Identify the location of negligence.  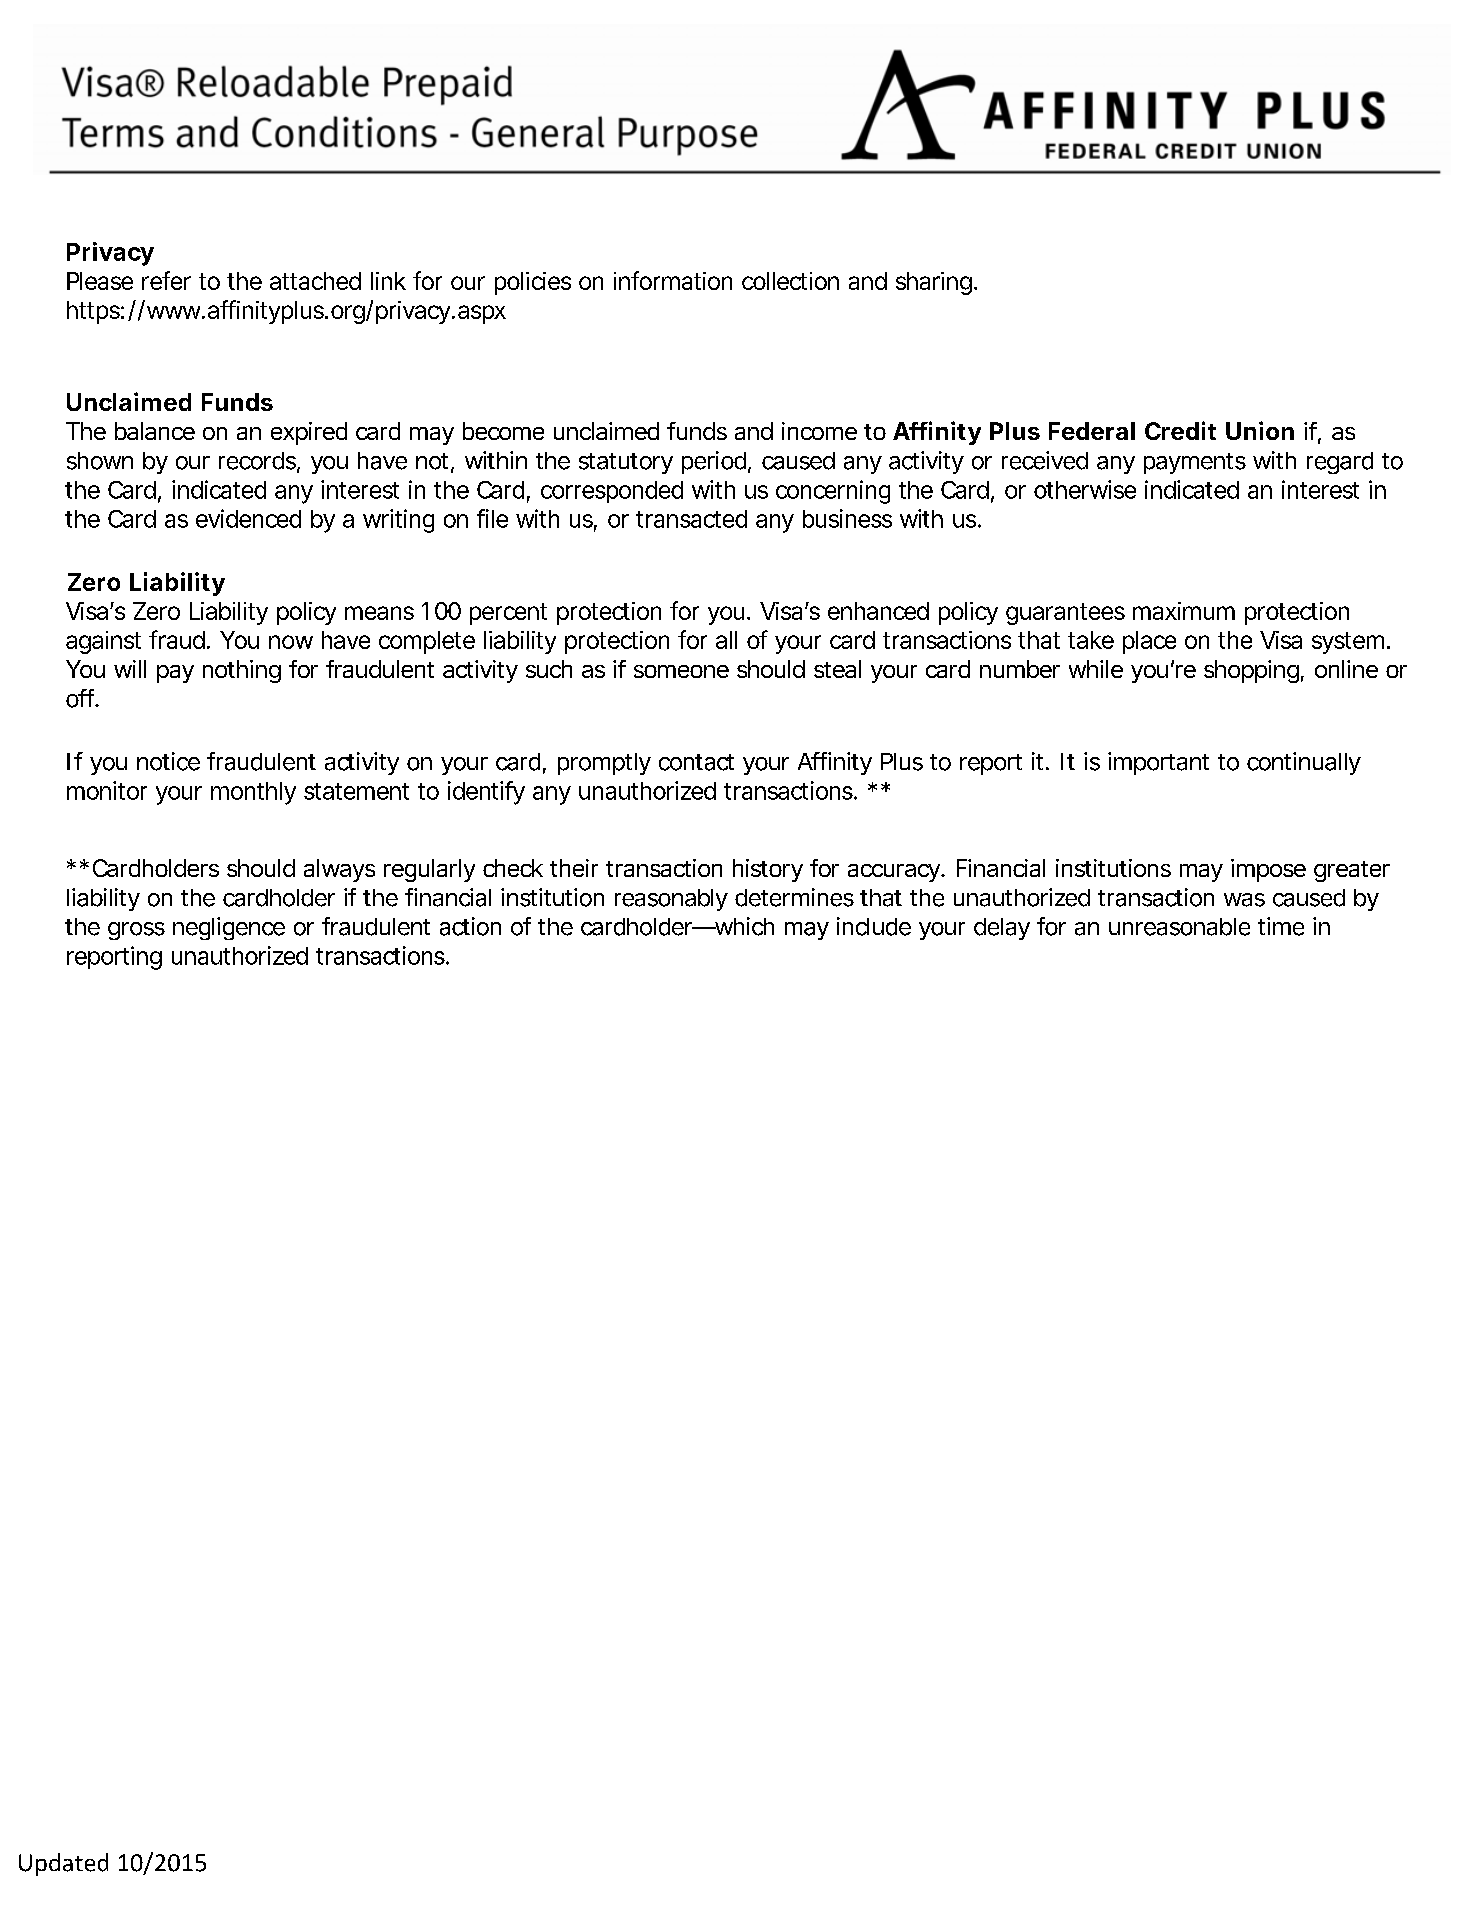
(229, 928).
